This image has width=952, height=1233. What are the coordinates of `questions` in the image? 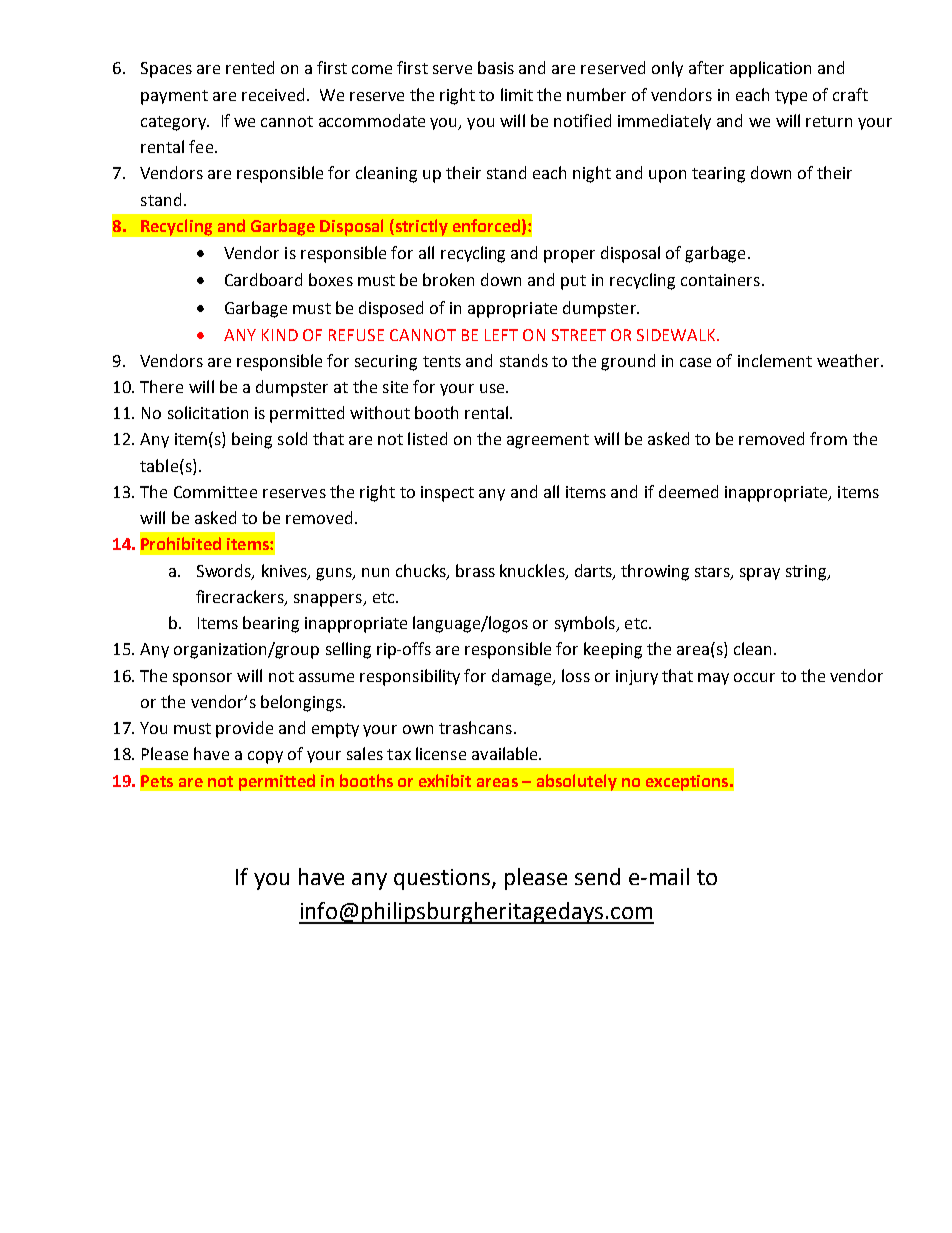 It's located at (443, 879).
